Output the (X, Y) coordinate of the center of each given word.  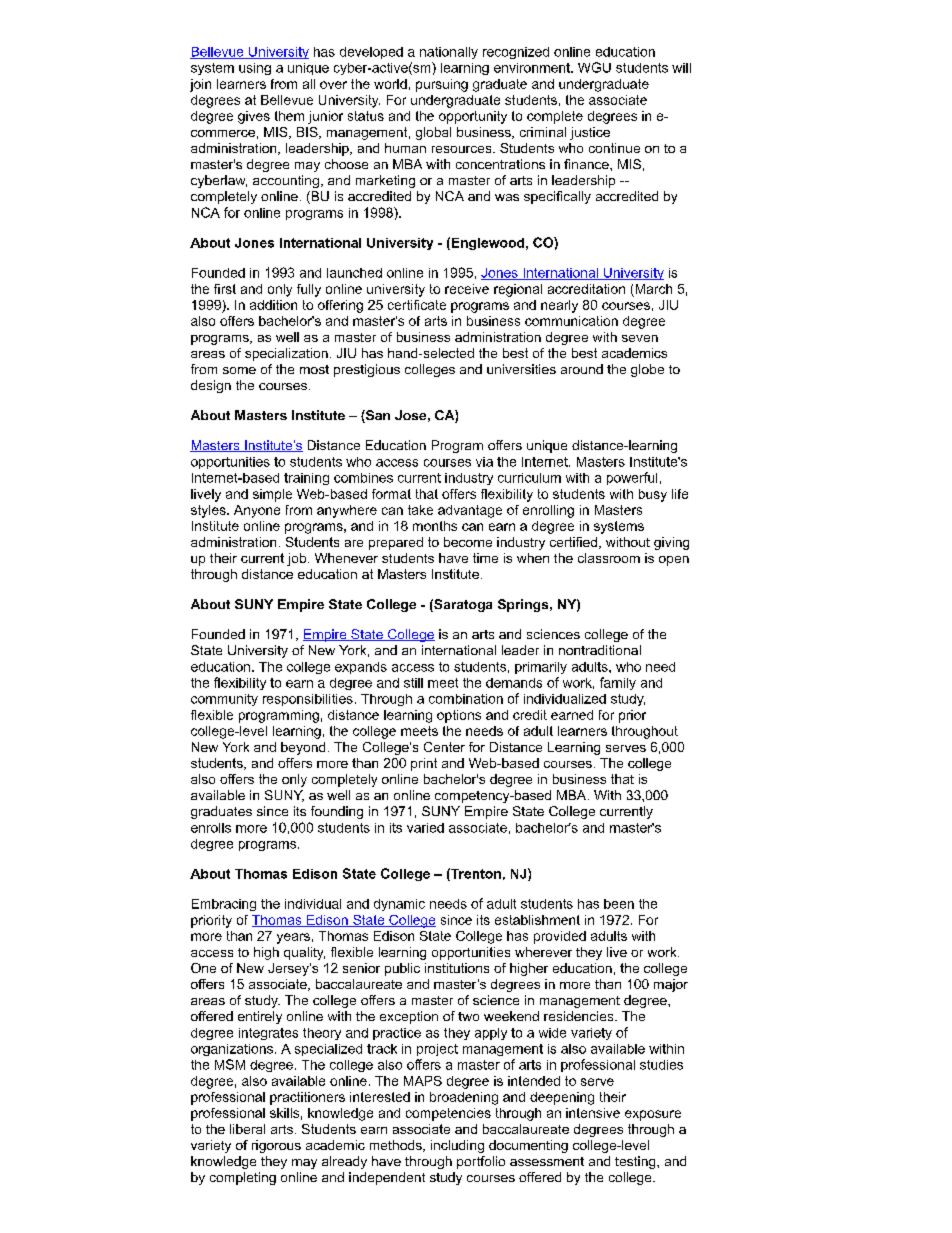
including (457, 1146)
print (424, 764)
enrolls (211, 828)
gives (254, 117)
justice (590, 133)
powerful (632, 478)
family (618, 683)
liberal (247, 1129)
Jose (410, 415)
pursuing (442, 85)
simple (272, 495)
